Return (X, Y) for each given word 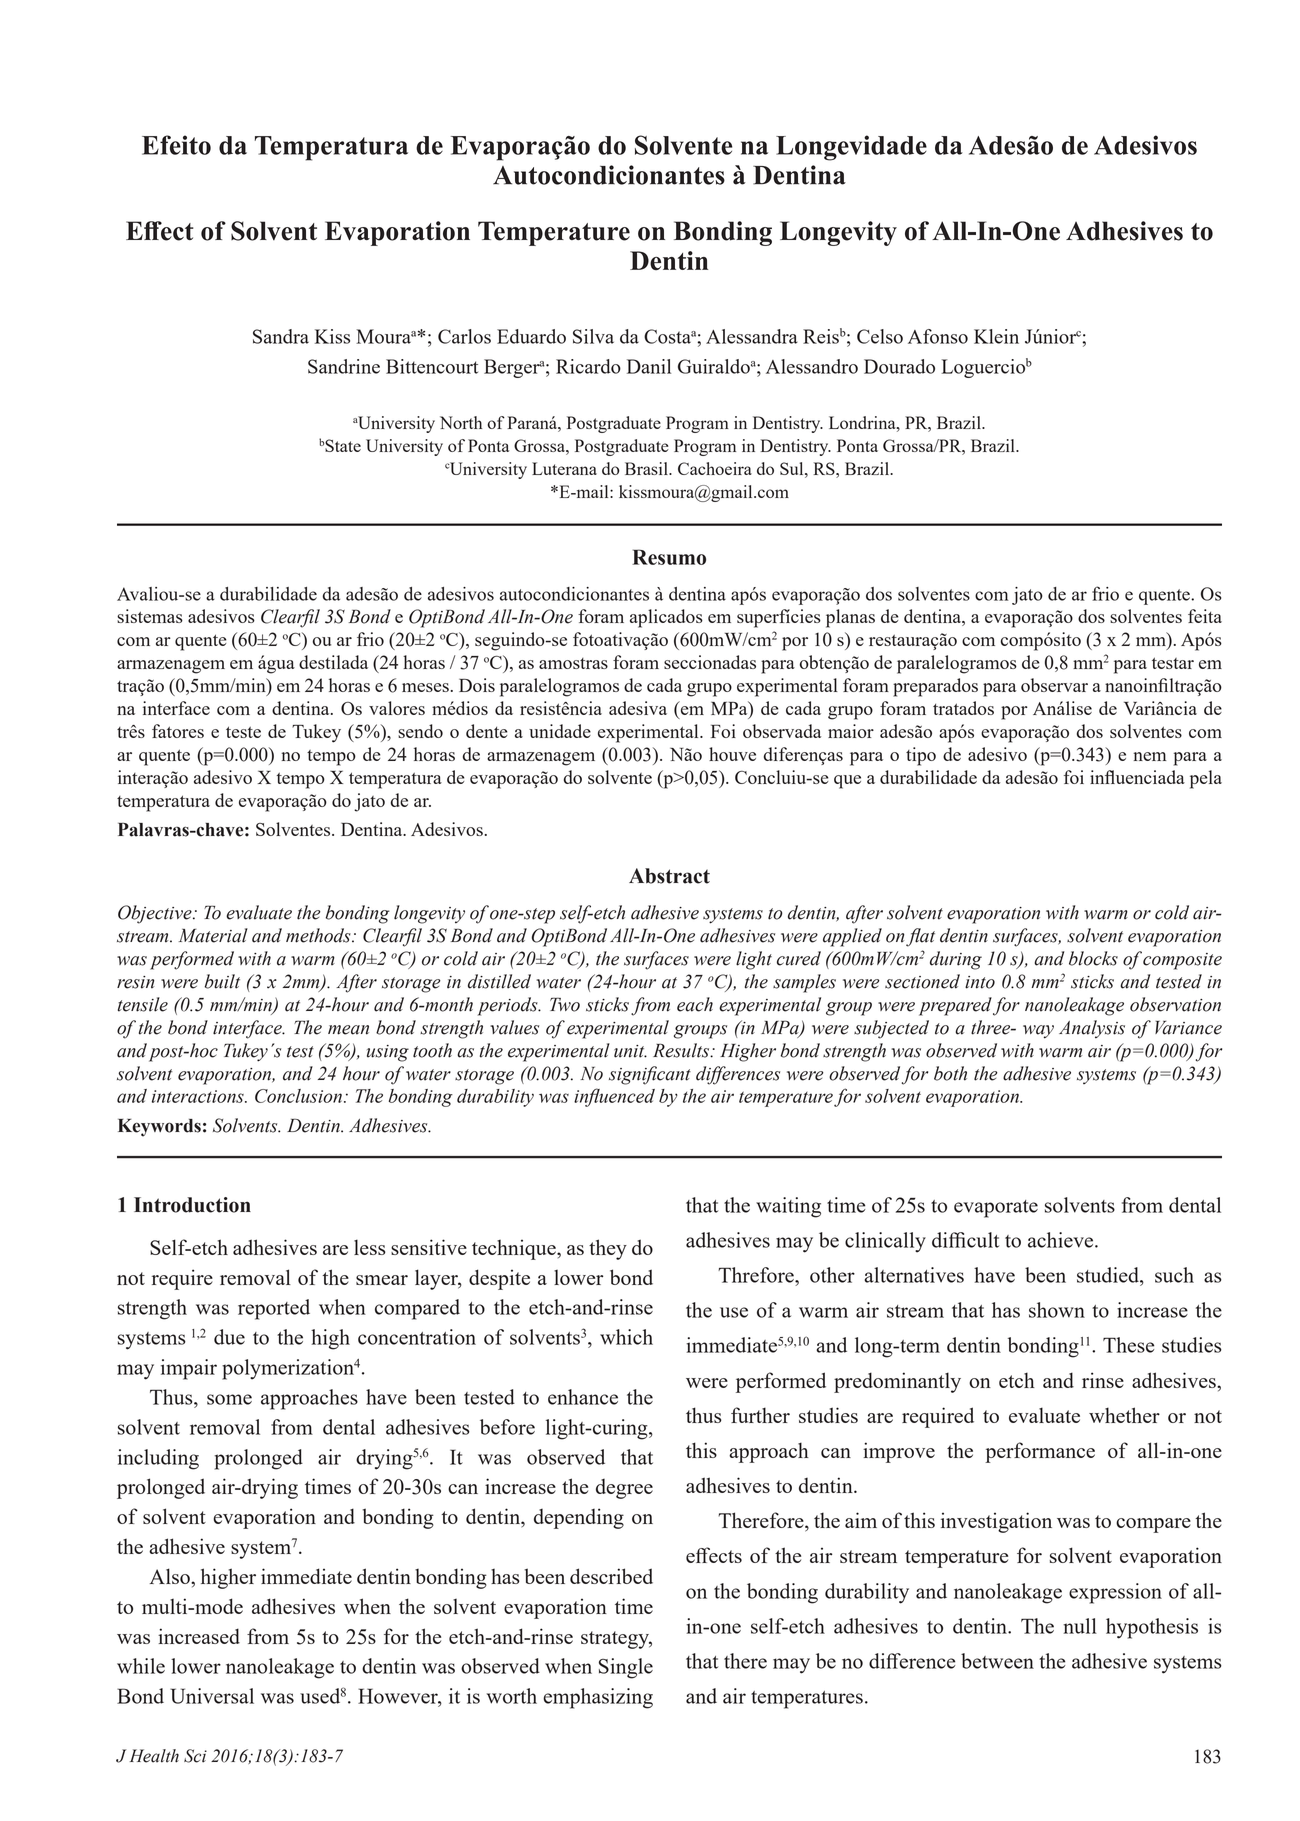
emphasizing (598, 1698)
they (608, 1249)
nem (1150, 756)
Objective (156, 914)
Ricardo (588, 366)
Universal (212, 1696)
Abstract (669, 876)
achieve (1062, 1240)
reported (274, 1309)
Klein (996, 336)
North (461, 422)
